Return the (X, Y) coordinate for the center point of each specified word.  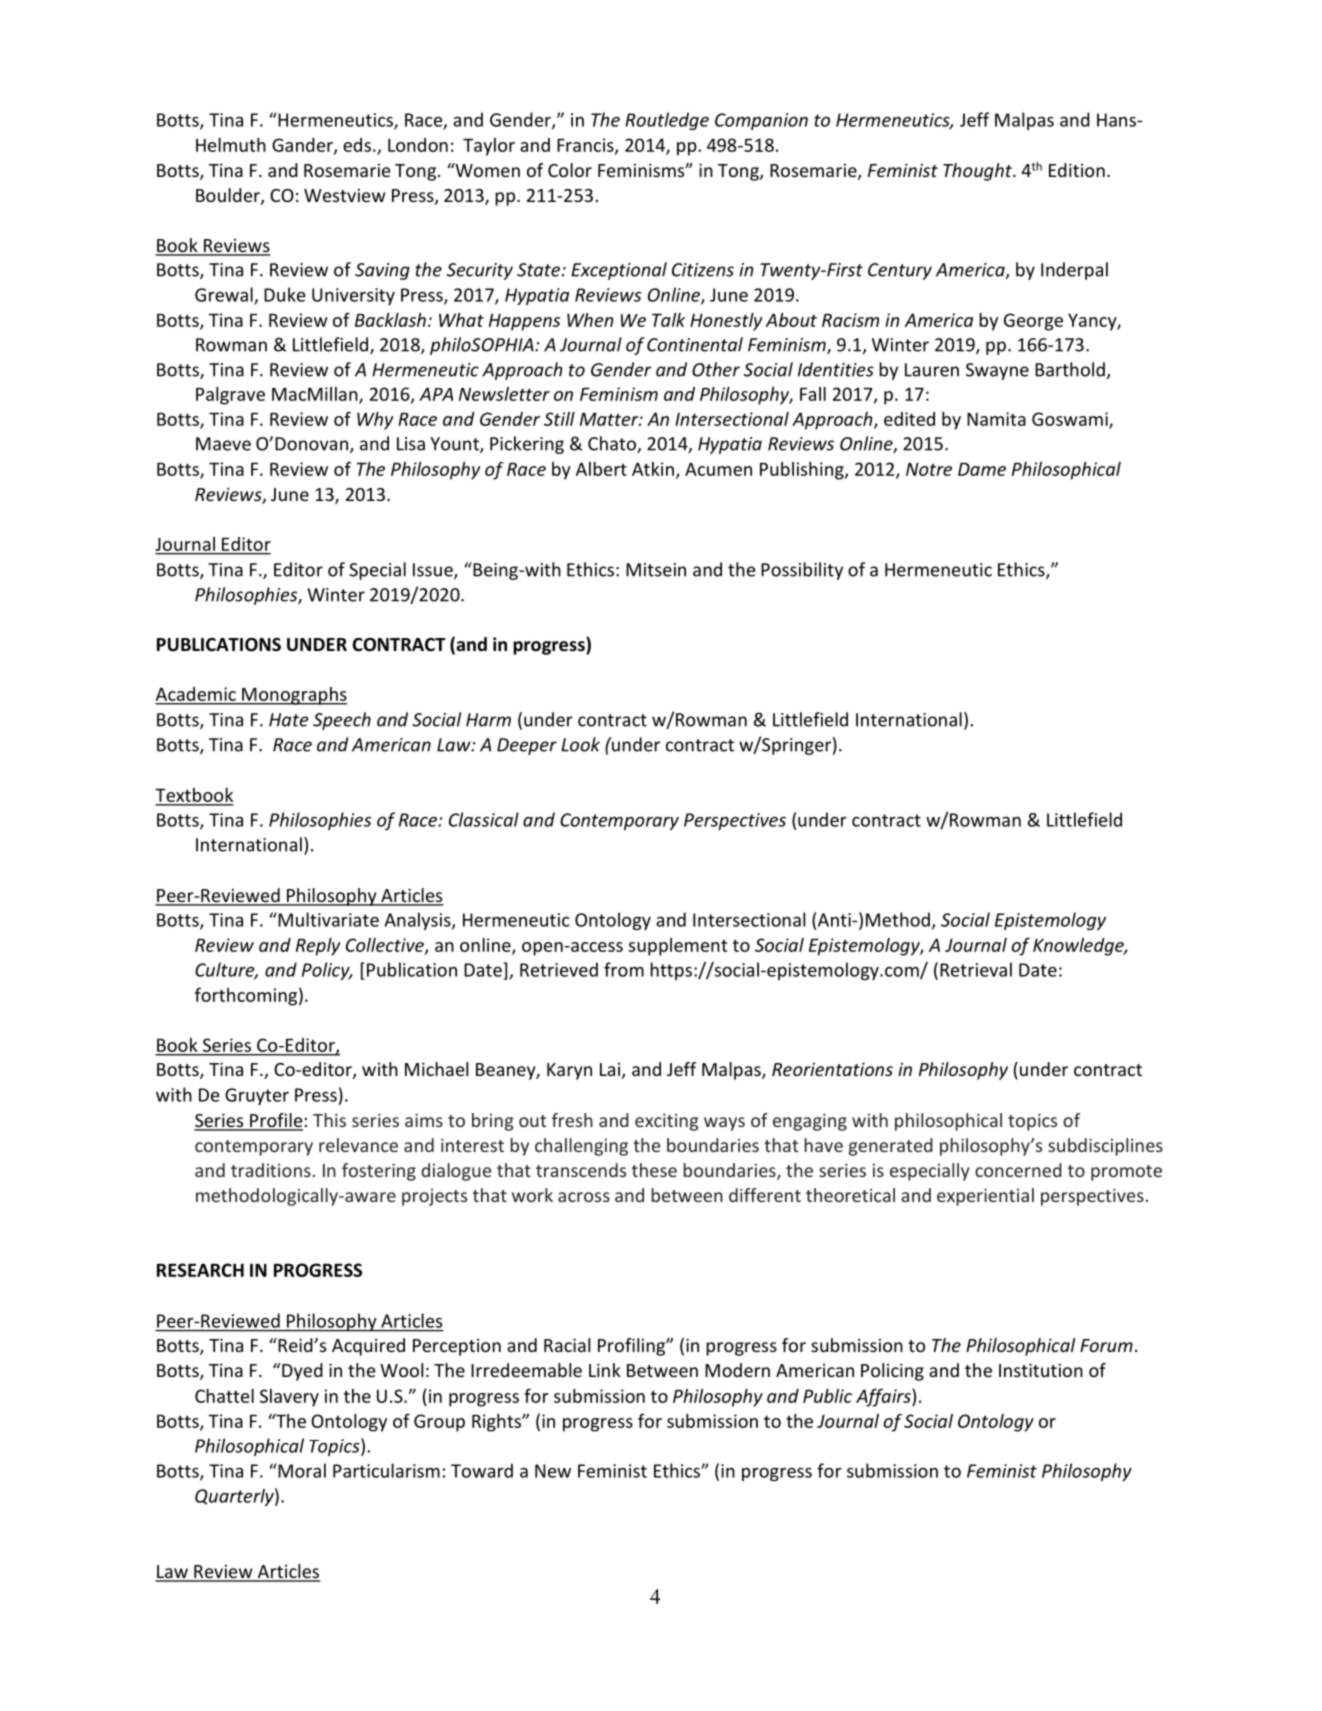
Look (580, 744)
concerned (1018, 1170)
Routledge (667, 121)
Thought (978, 172)
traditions (271, 1170)
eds (357, 145)
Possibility (802, 571)
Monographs (293, 696)
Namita (996, 419)
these (654, 1170)
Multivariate (327, 919)
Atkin (653, 469)
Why (375, 421)
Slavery (289, 1398)
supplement (678, 947)
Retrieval (976, 969)
